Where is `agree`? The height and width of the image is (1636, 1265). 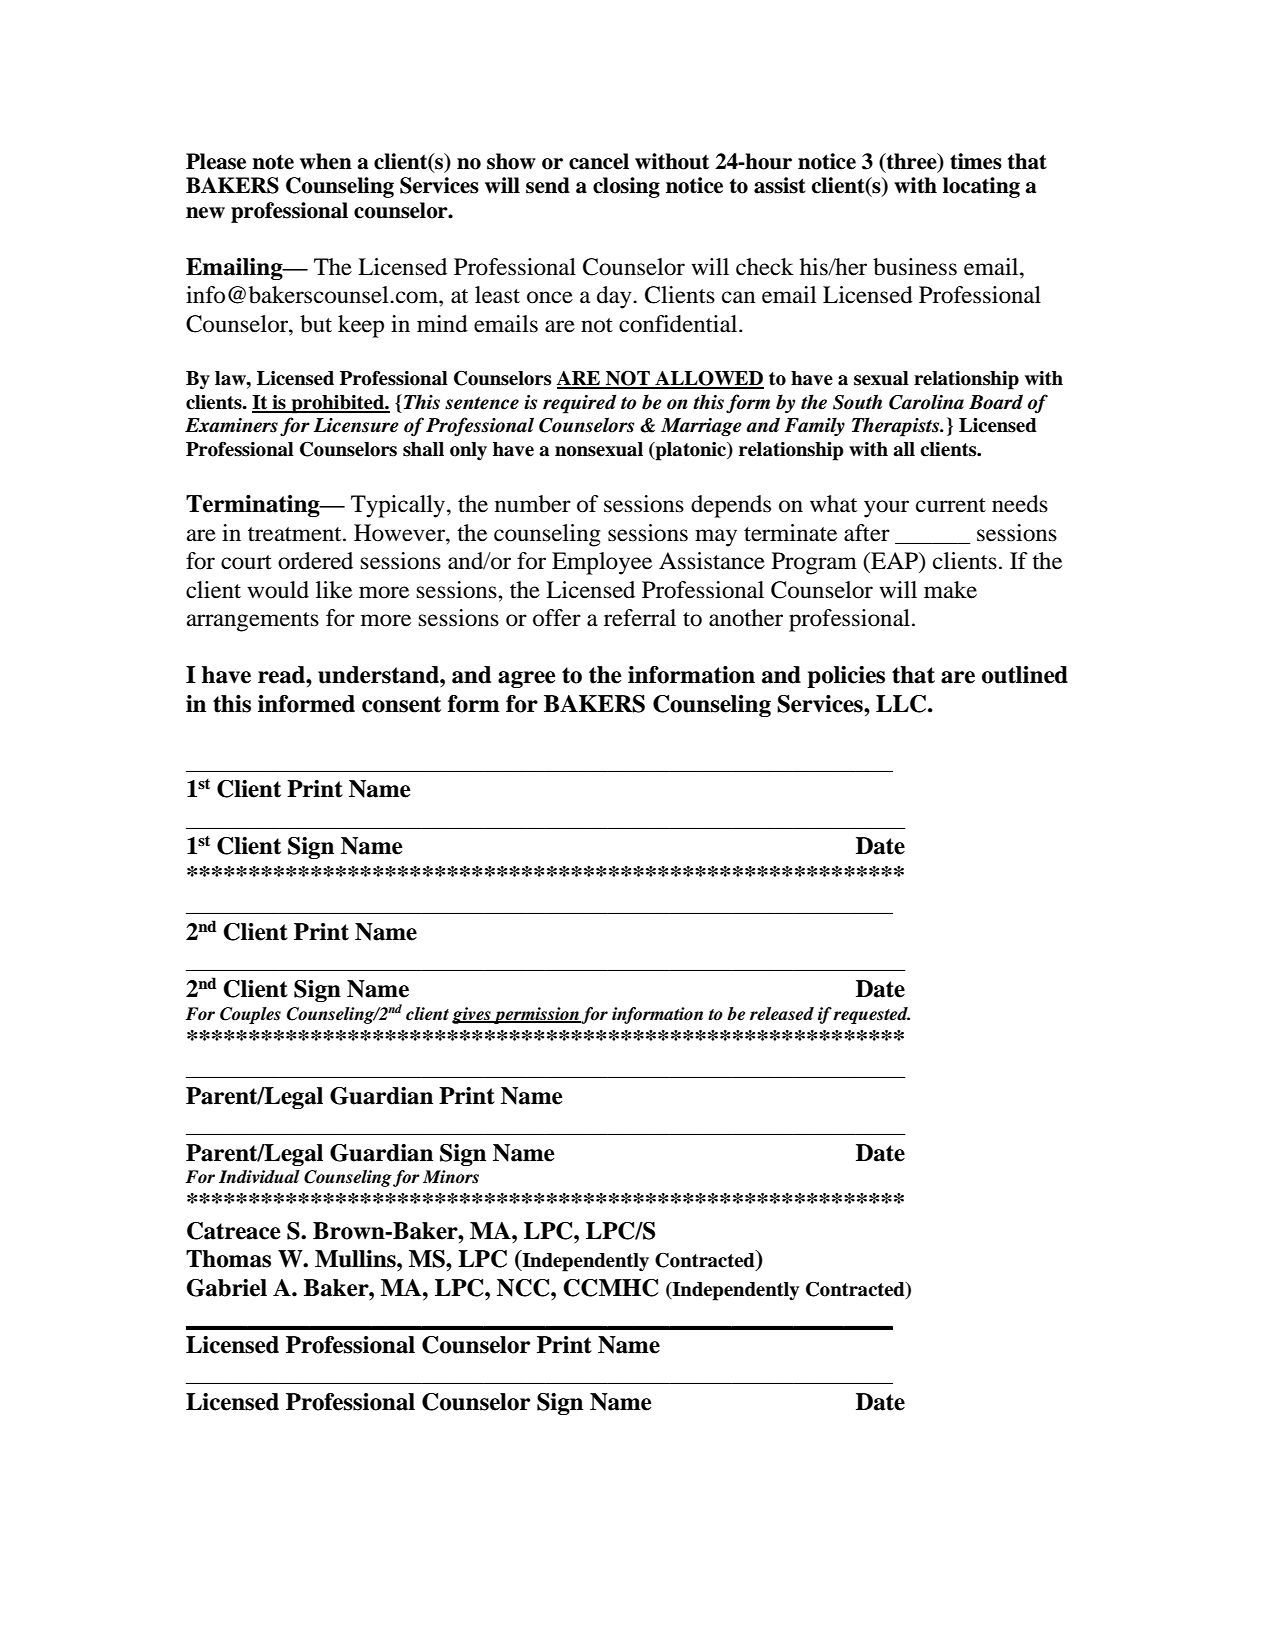
agree is located at coordinates (526, 679).
